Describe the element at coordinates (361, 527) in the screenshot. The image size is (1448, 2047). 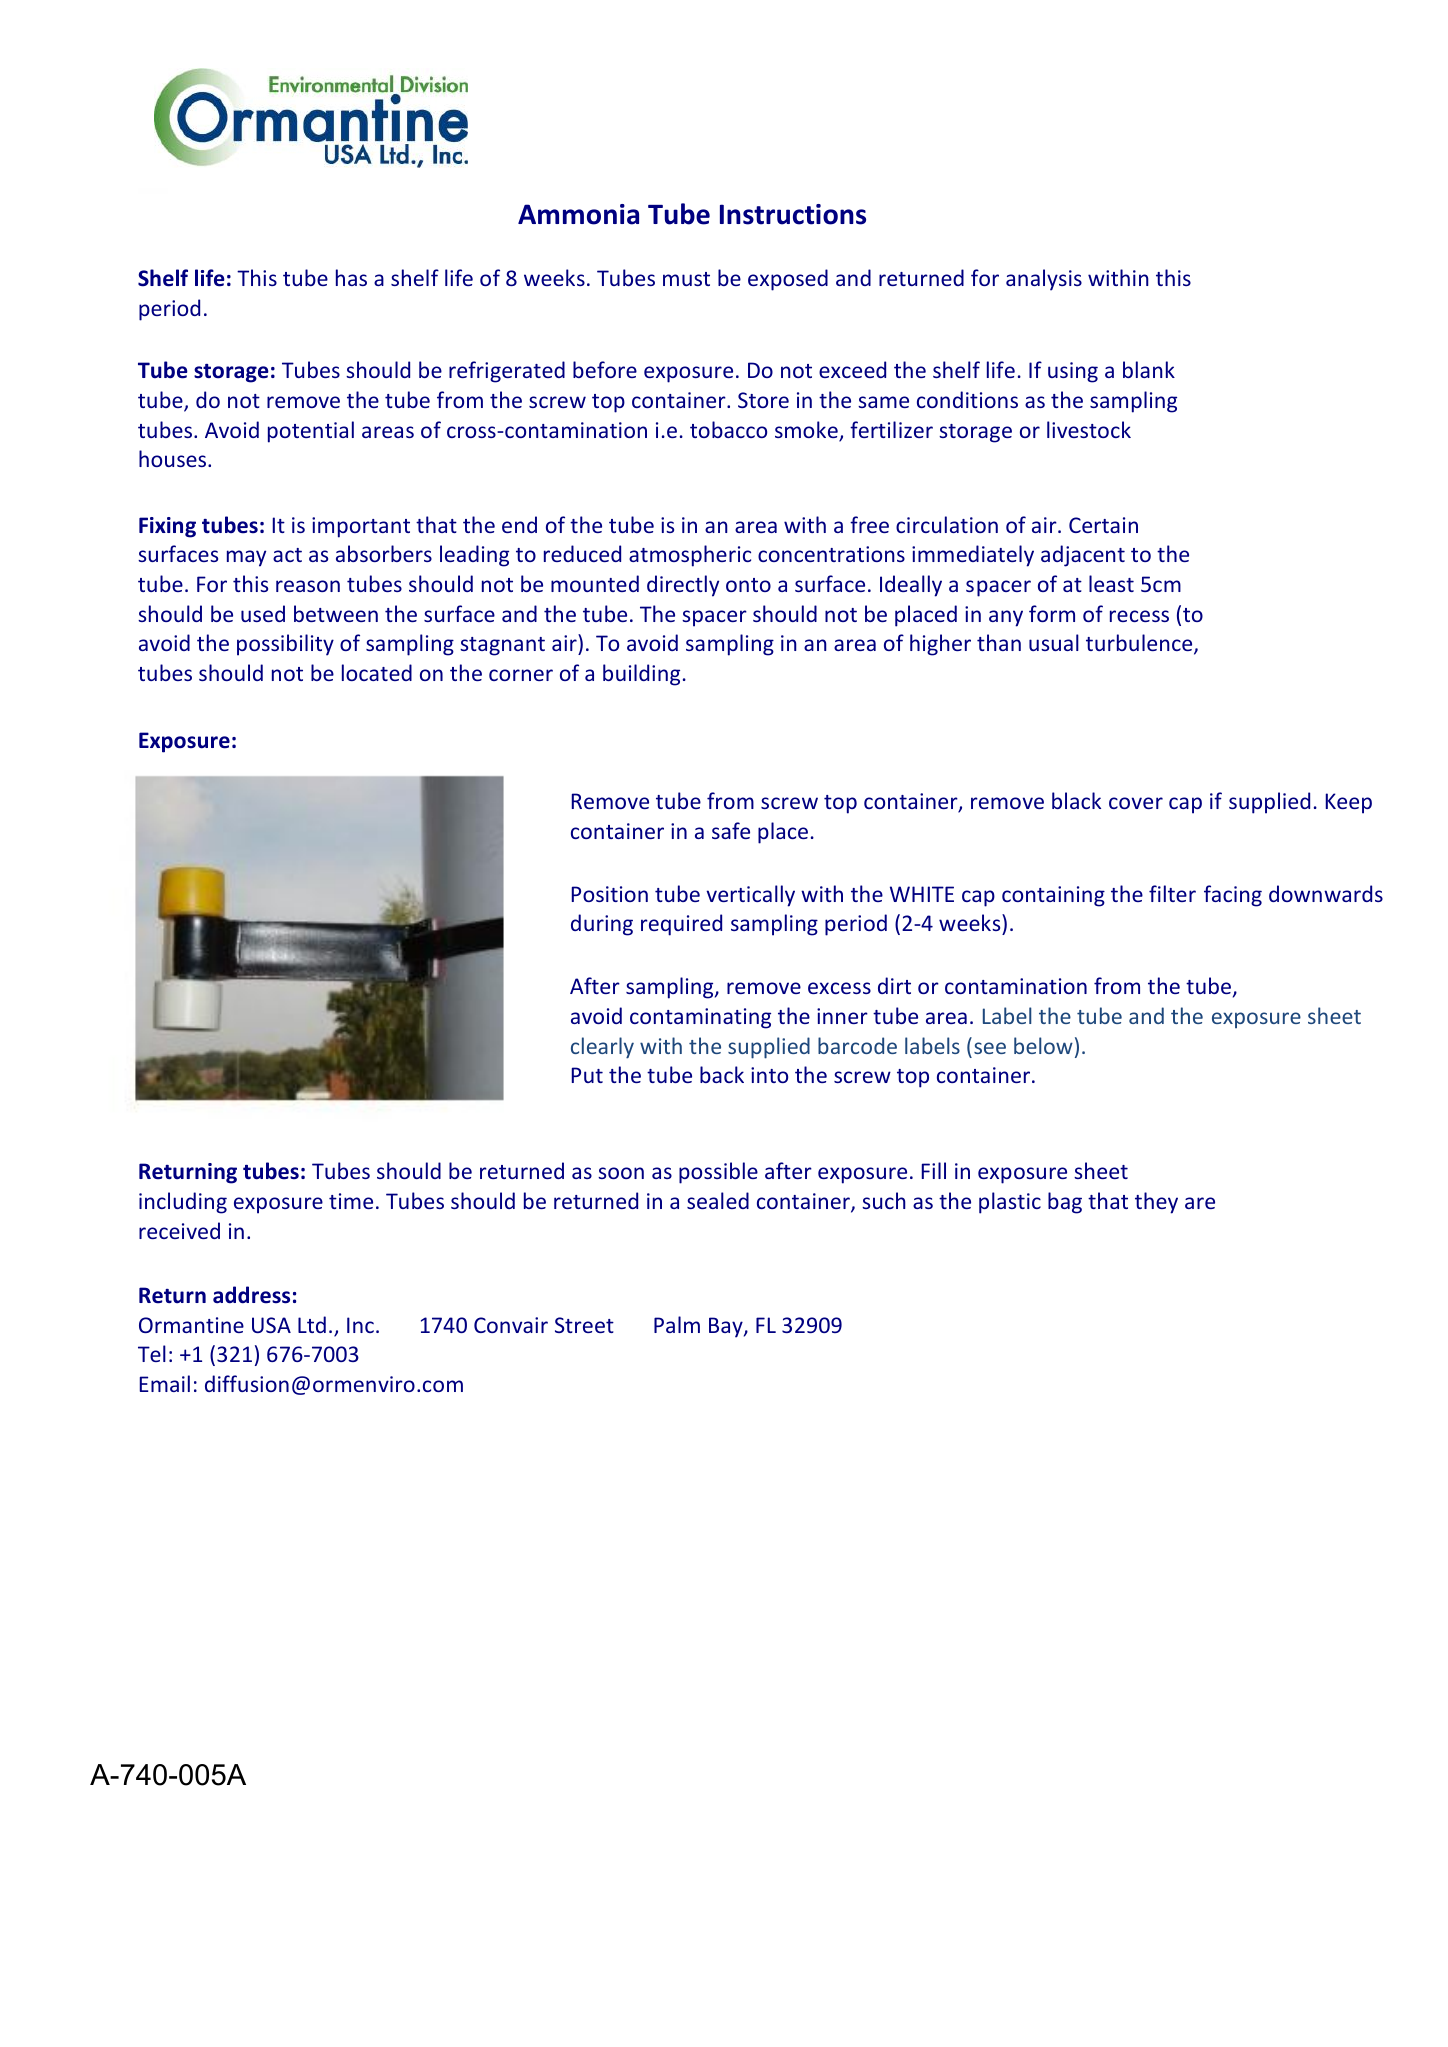
I see `important` at that location.
